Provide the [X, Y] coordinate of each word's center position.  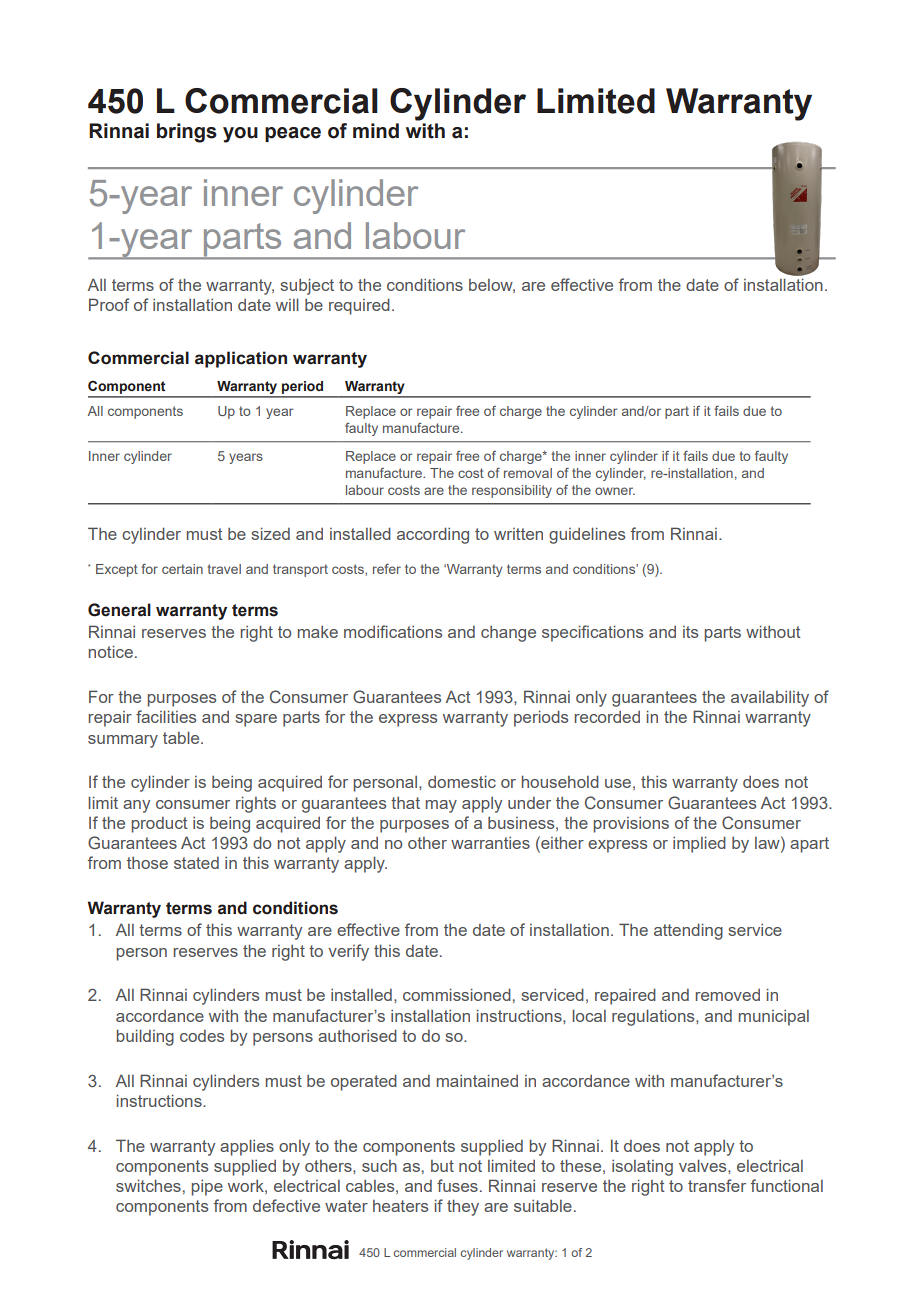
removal [528, 473]
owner [615, 491]
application [241, 359]
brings [187, 133]
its [690, 632]
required [359, 306]
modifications [393, 631]
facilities [166, 716]
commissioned [457, 994]
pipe [207, 1188]
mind [376, 131]
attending [688, 931]
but [442, 1166]
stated [196, 863]
